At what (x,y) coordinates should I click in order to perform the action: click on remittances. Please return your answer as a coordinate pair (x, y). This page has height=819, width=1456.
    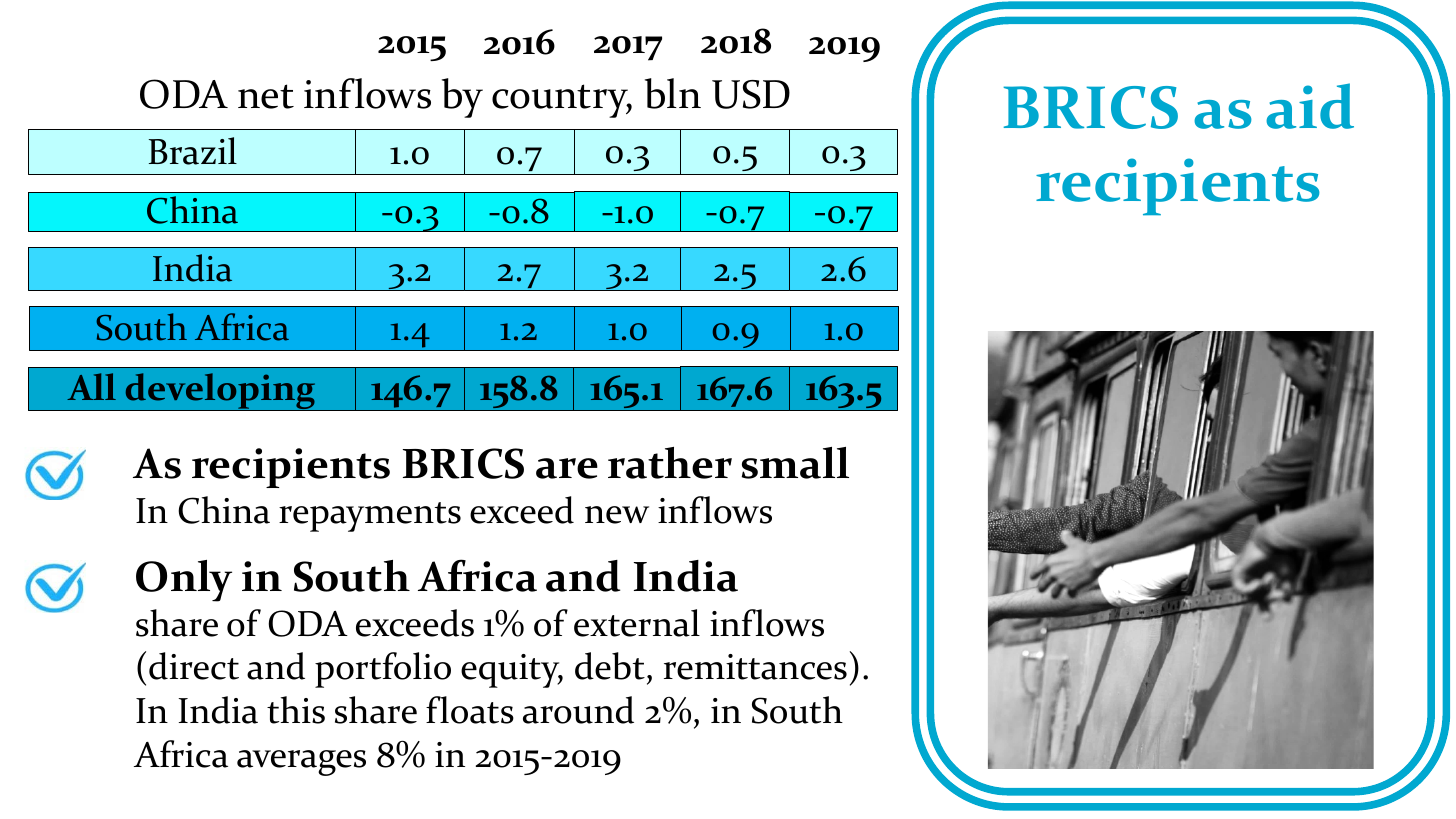
    Looking at the image, I should click on (755, 667).
